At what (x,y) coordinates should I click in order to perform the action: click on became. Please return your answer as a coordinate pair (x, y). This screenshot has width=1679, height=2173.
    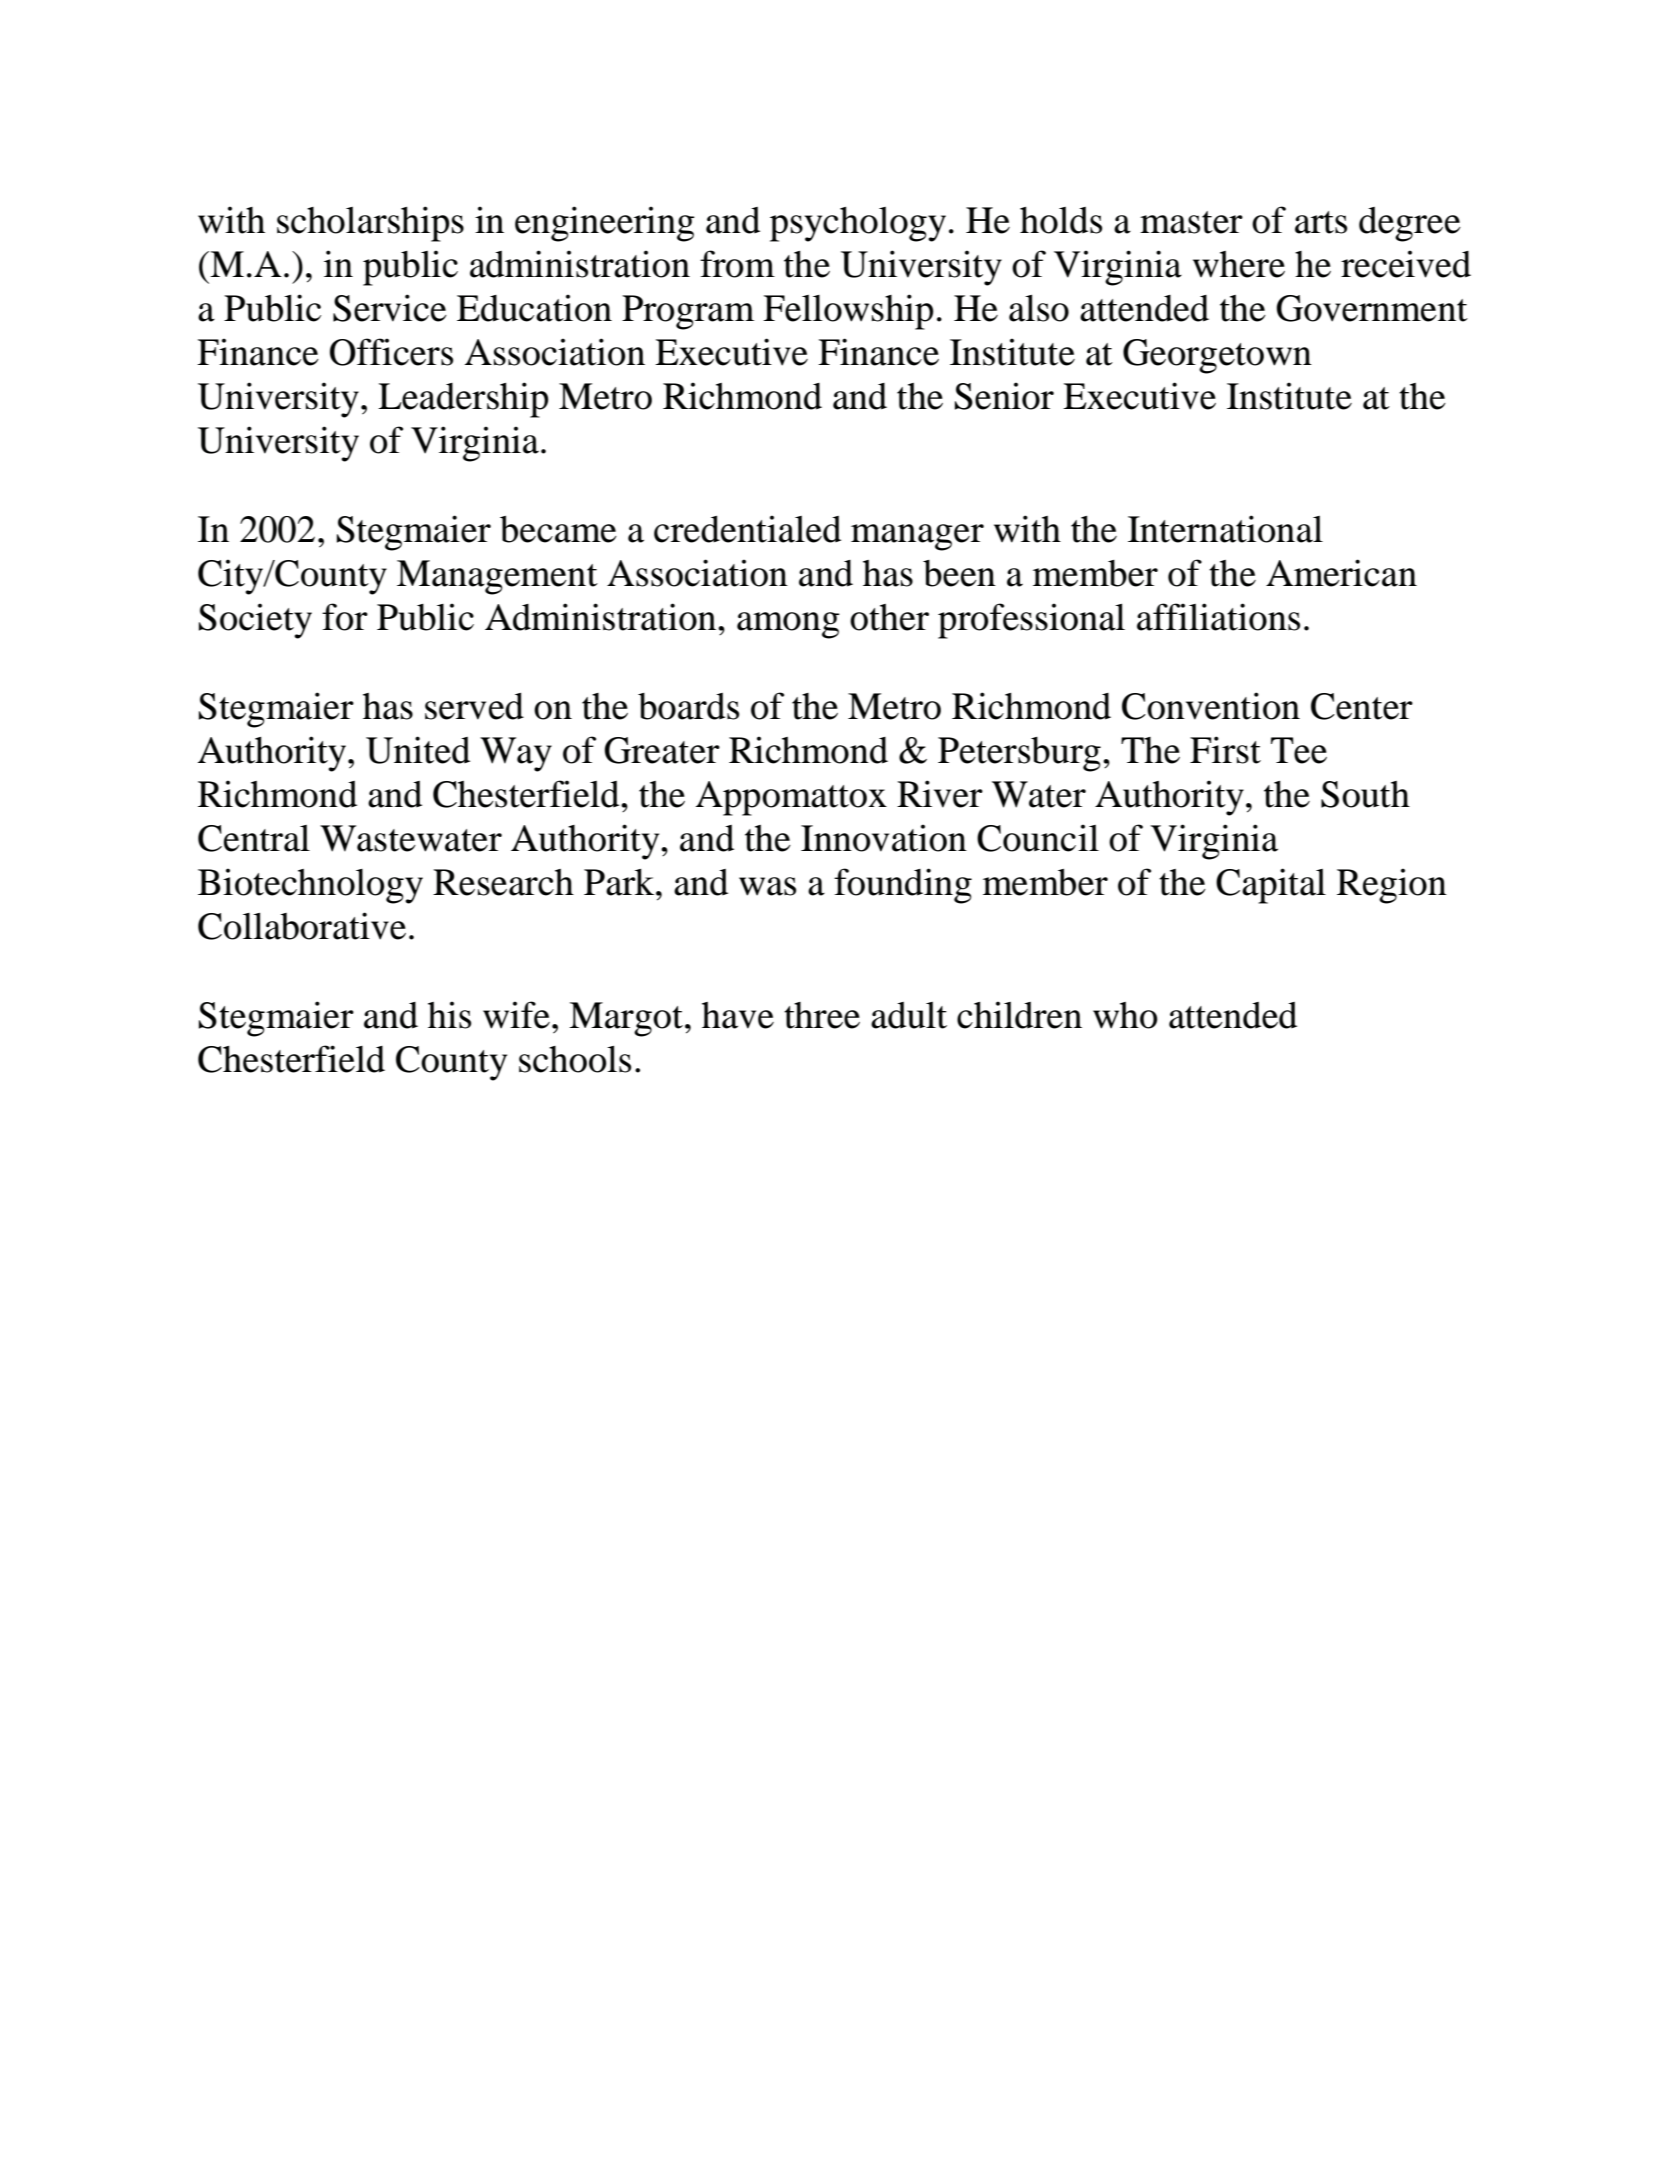
    Looking at the image, I should click on (558, 529).
